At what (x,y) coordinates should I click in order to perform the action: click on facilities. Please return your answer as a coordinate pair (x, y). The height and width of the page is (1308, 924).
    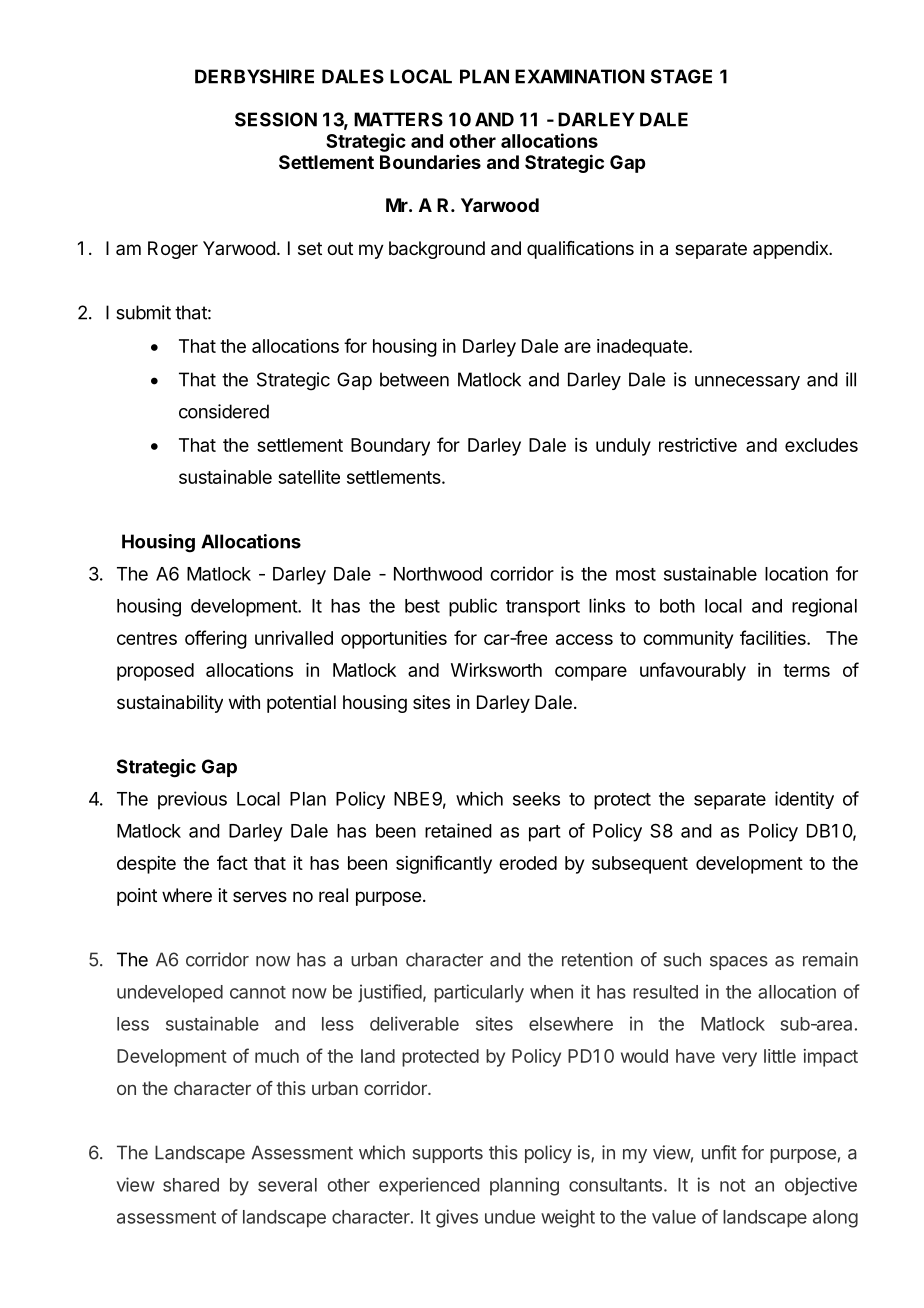
    Looking at the image, I should click on (774, 637).
